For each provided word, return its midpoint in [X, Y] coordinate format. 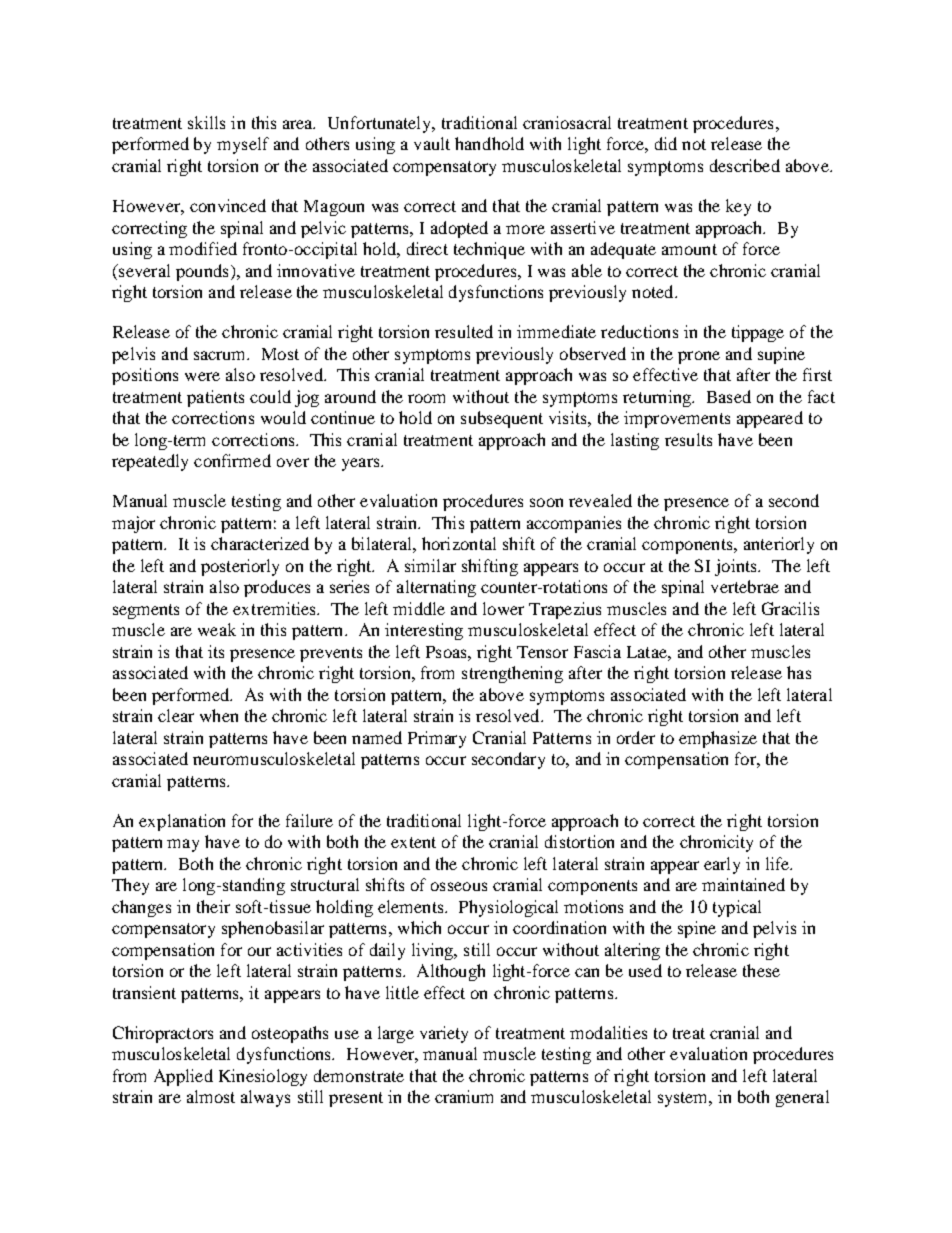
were [202, 376]
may [183, 845]
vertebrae [745, 586]
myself [243, 145]
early [722, 865]
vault [432, 143]
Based [729, 396]
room [426, 398]
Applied [183, 1077]
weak [217, 629]
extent [413, 842]
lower [503, 608]
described [745, 165]
